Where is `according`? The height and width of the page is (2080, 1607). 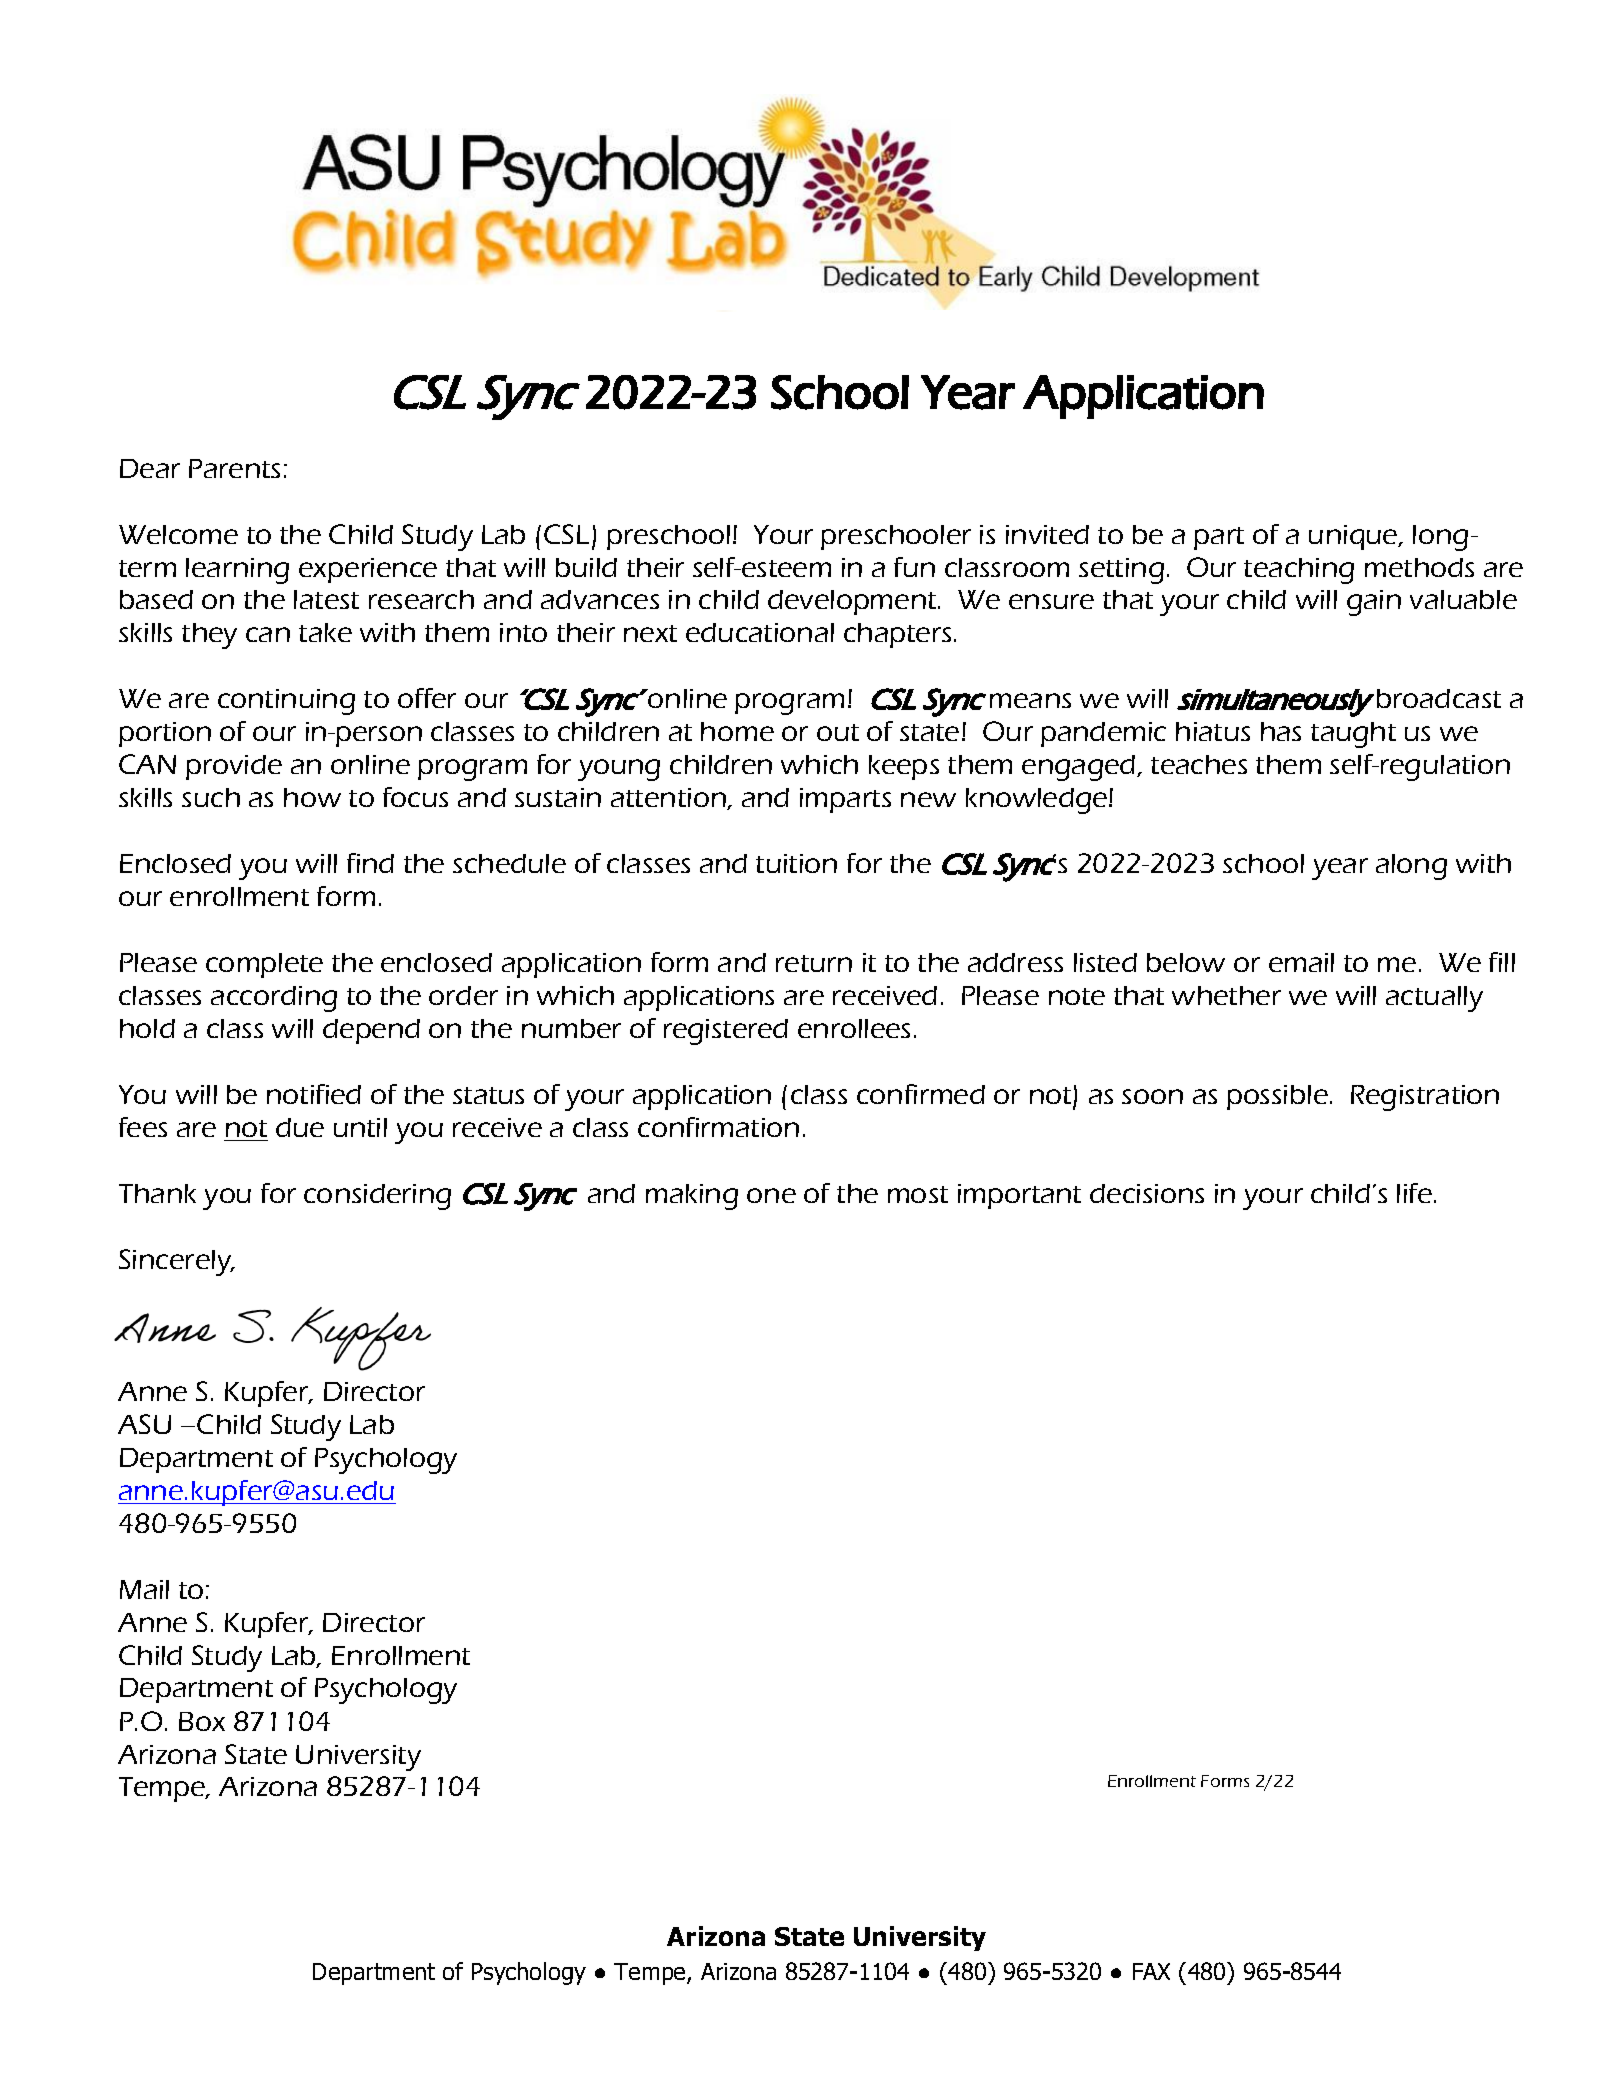
according is located at coordinates (274, 999).
